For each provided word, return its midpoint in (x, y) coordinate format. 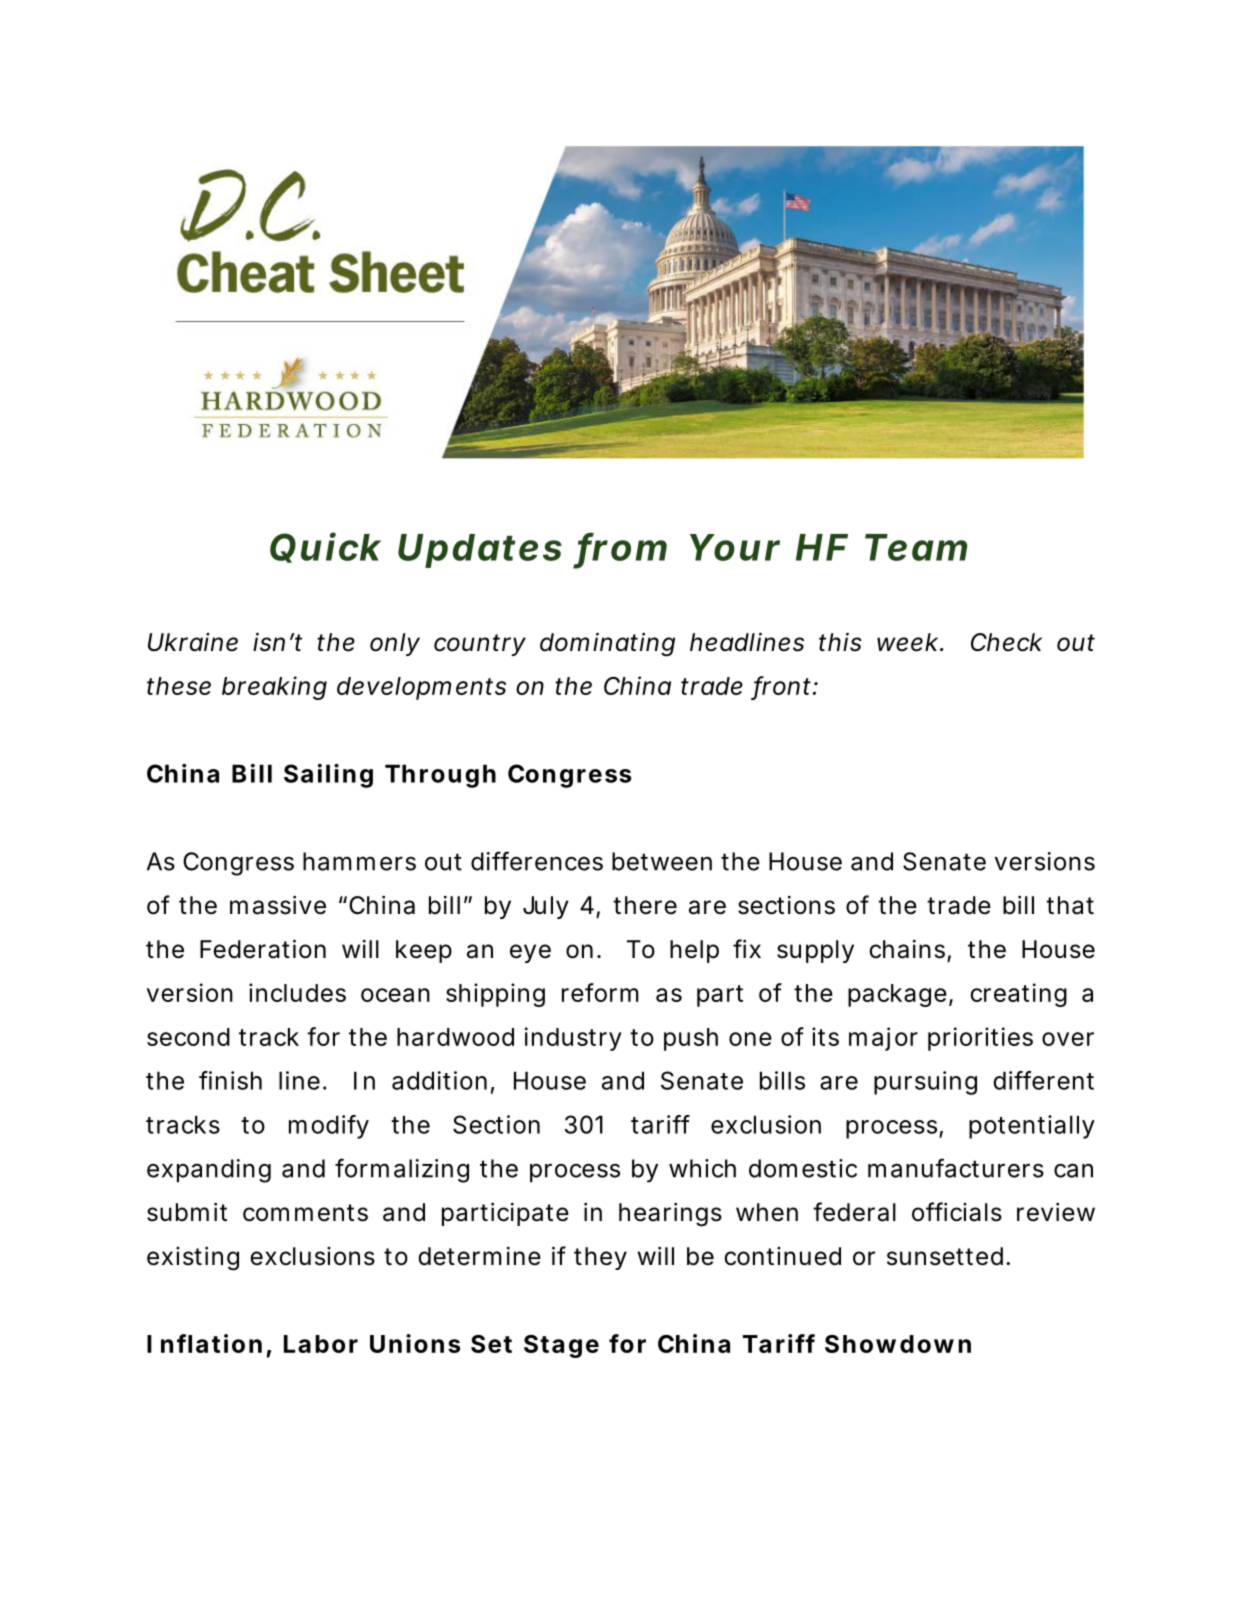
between (662, 861)
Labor (321, 1344)
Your (735, 547)
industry (573, 1039)
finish (230, 1080)
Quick (325, 547)
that (1070, 905)
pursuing (925, 1083)
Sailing (328, 776)
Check (1006, 642)
